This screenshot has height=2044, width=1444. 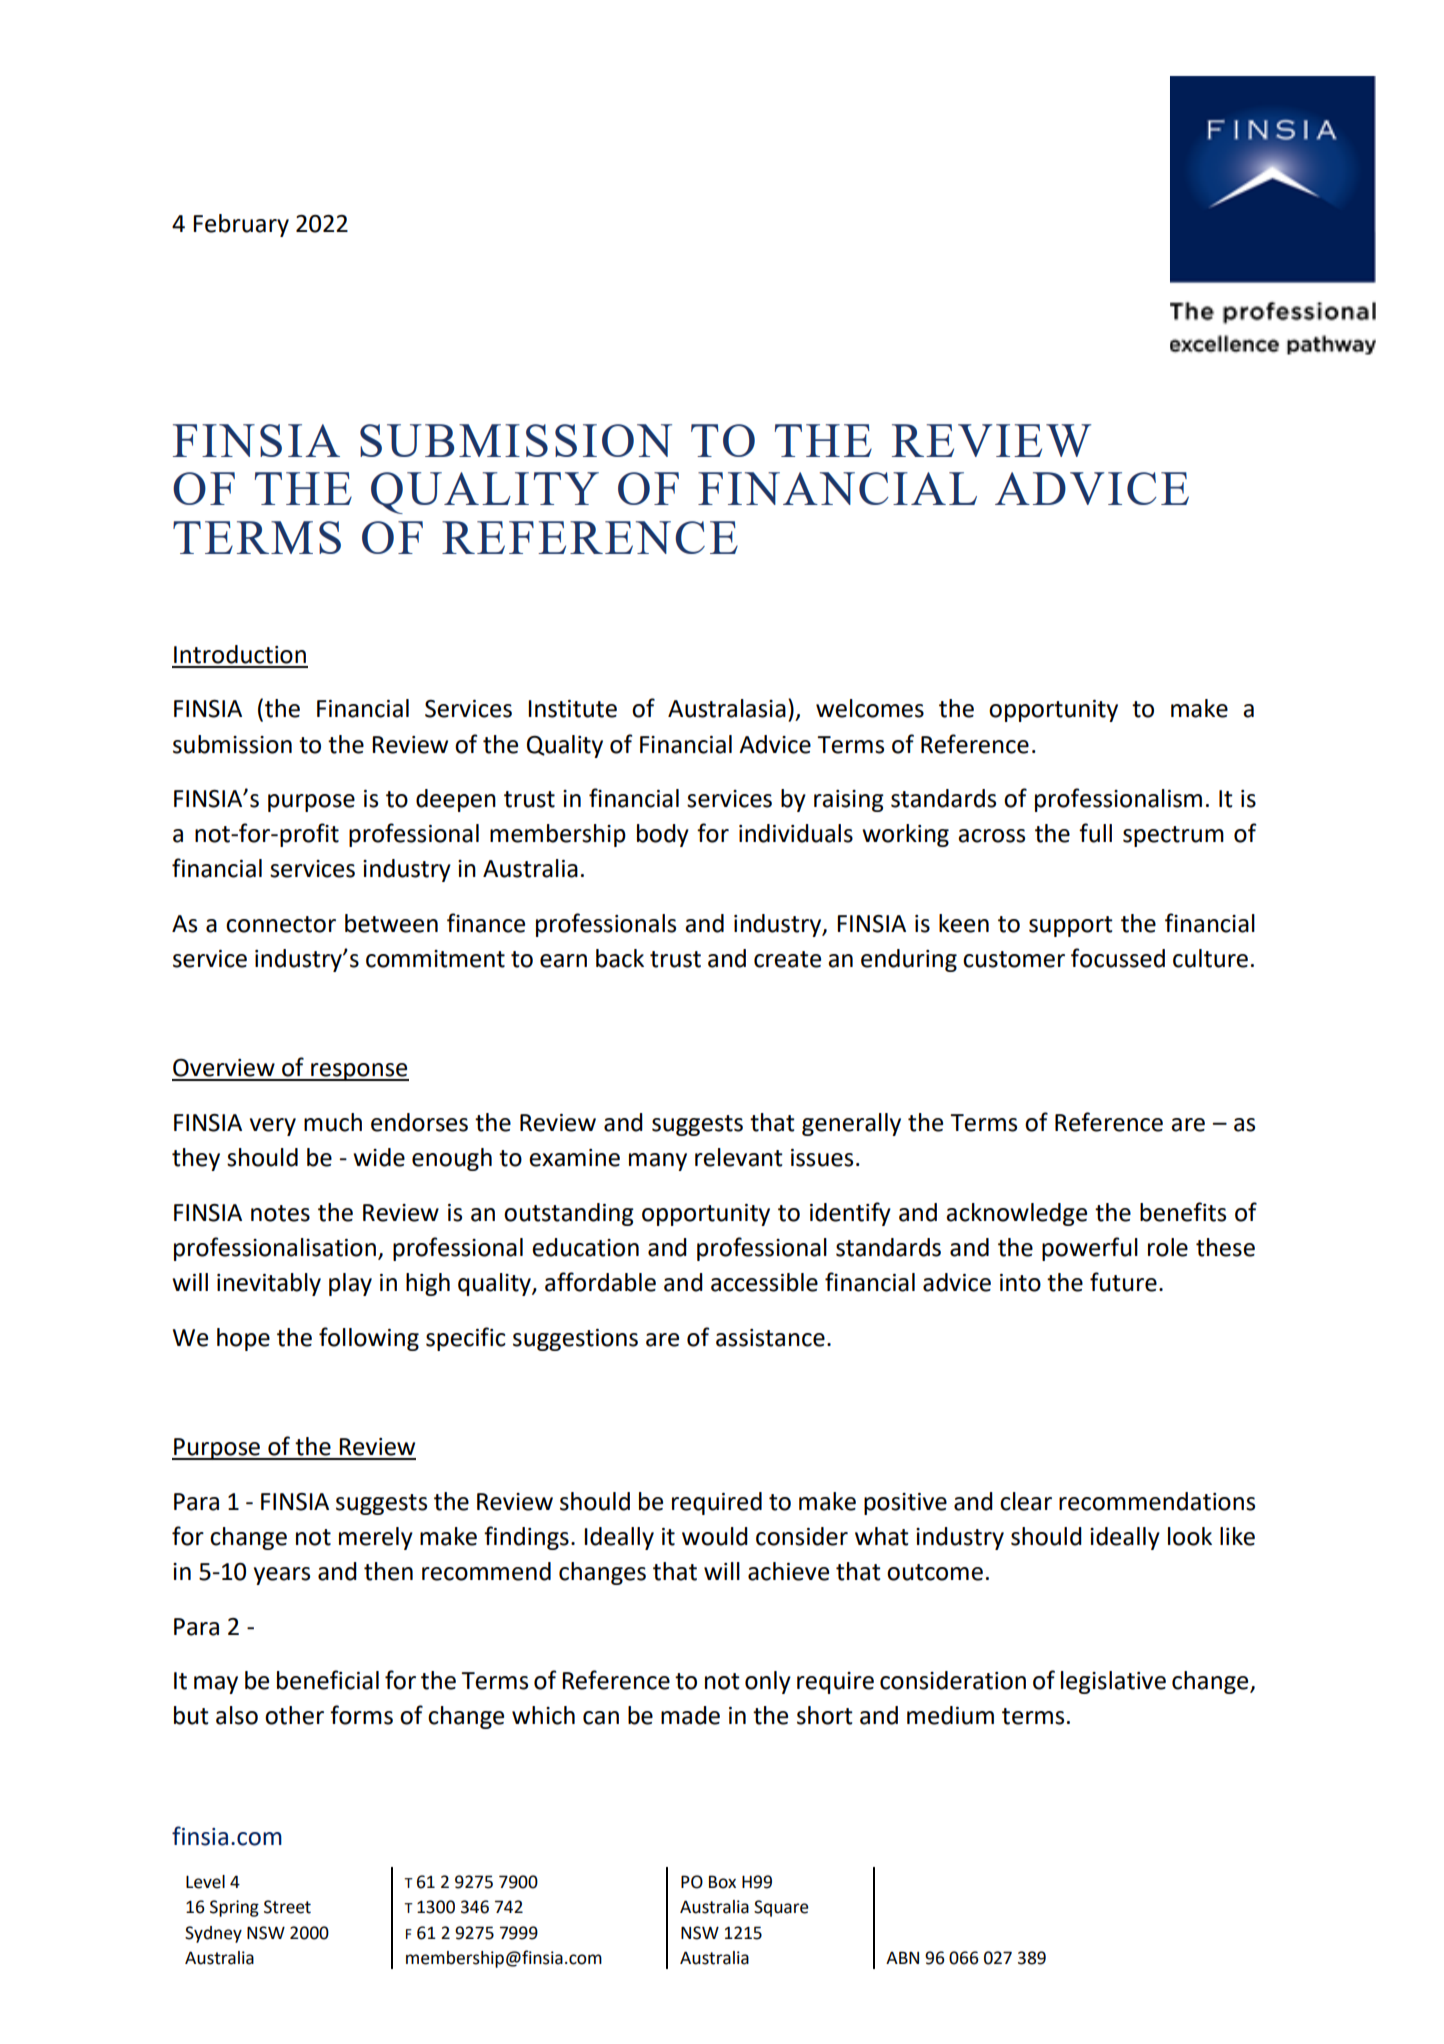 What do you see at coordinates (902, 1957) in the screenshot?
I see `ABN` at bounding box center [902, 1957].
